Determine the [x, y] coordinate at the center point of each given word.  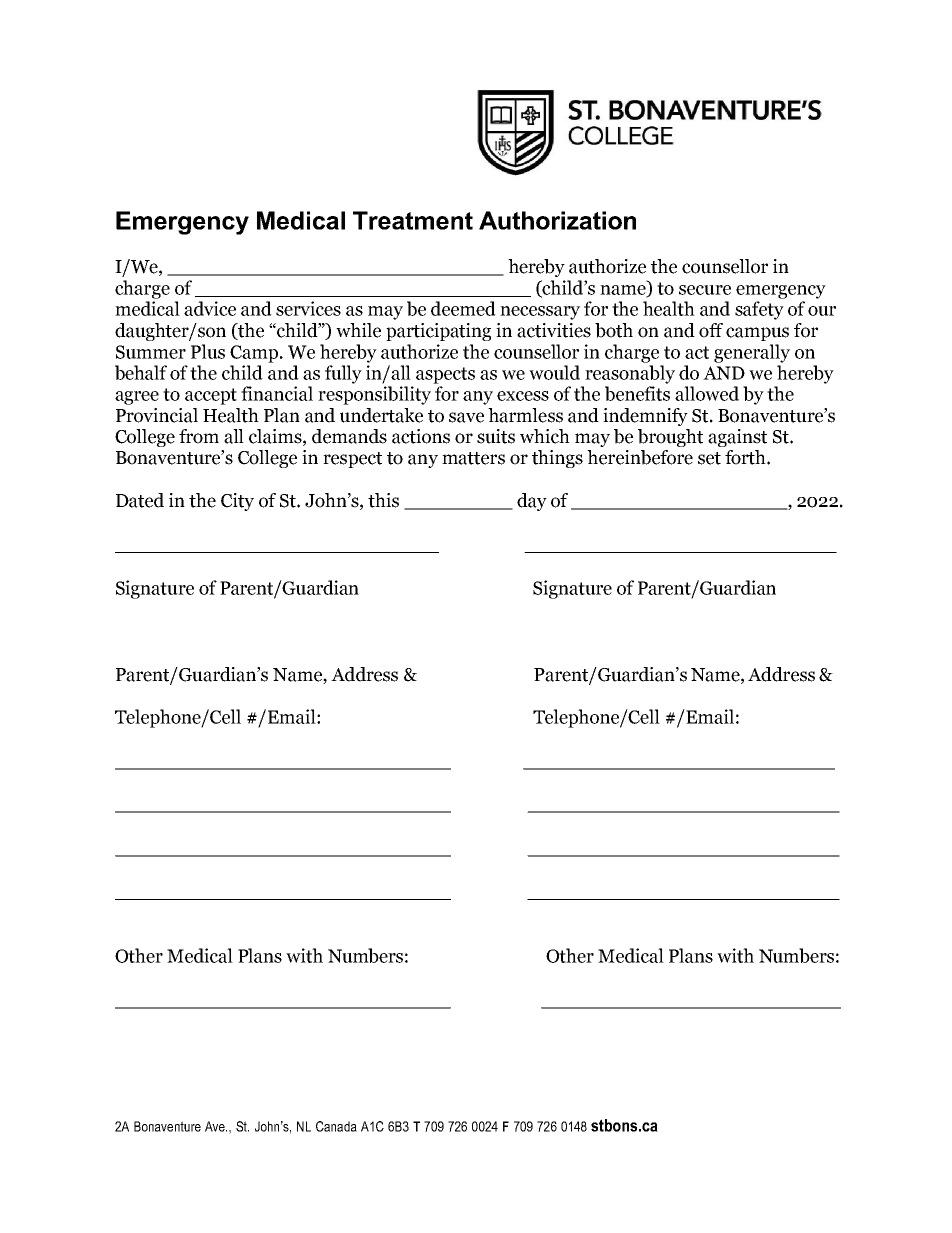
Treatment [413, 220]
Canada [336, 1126]
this [383, 500]
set [709, 458]
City [237, 502]
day [532, 502]
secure [705, 290]
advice [210, 308]
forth [746, 457]
